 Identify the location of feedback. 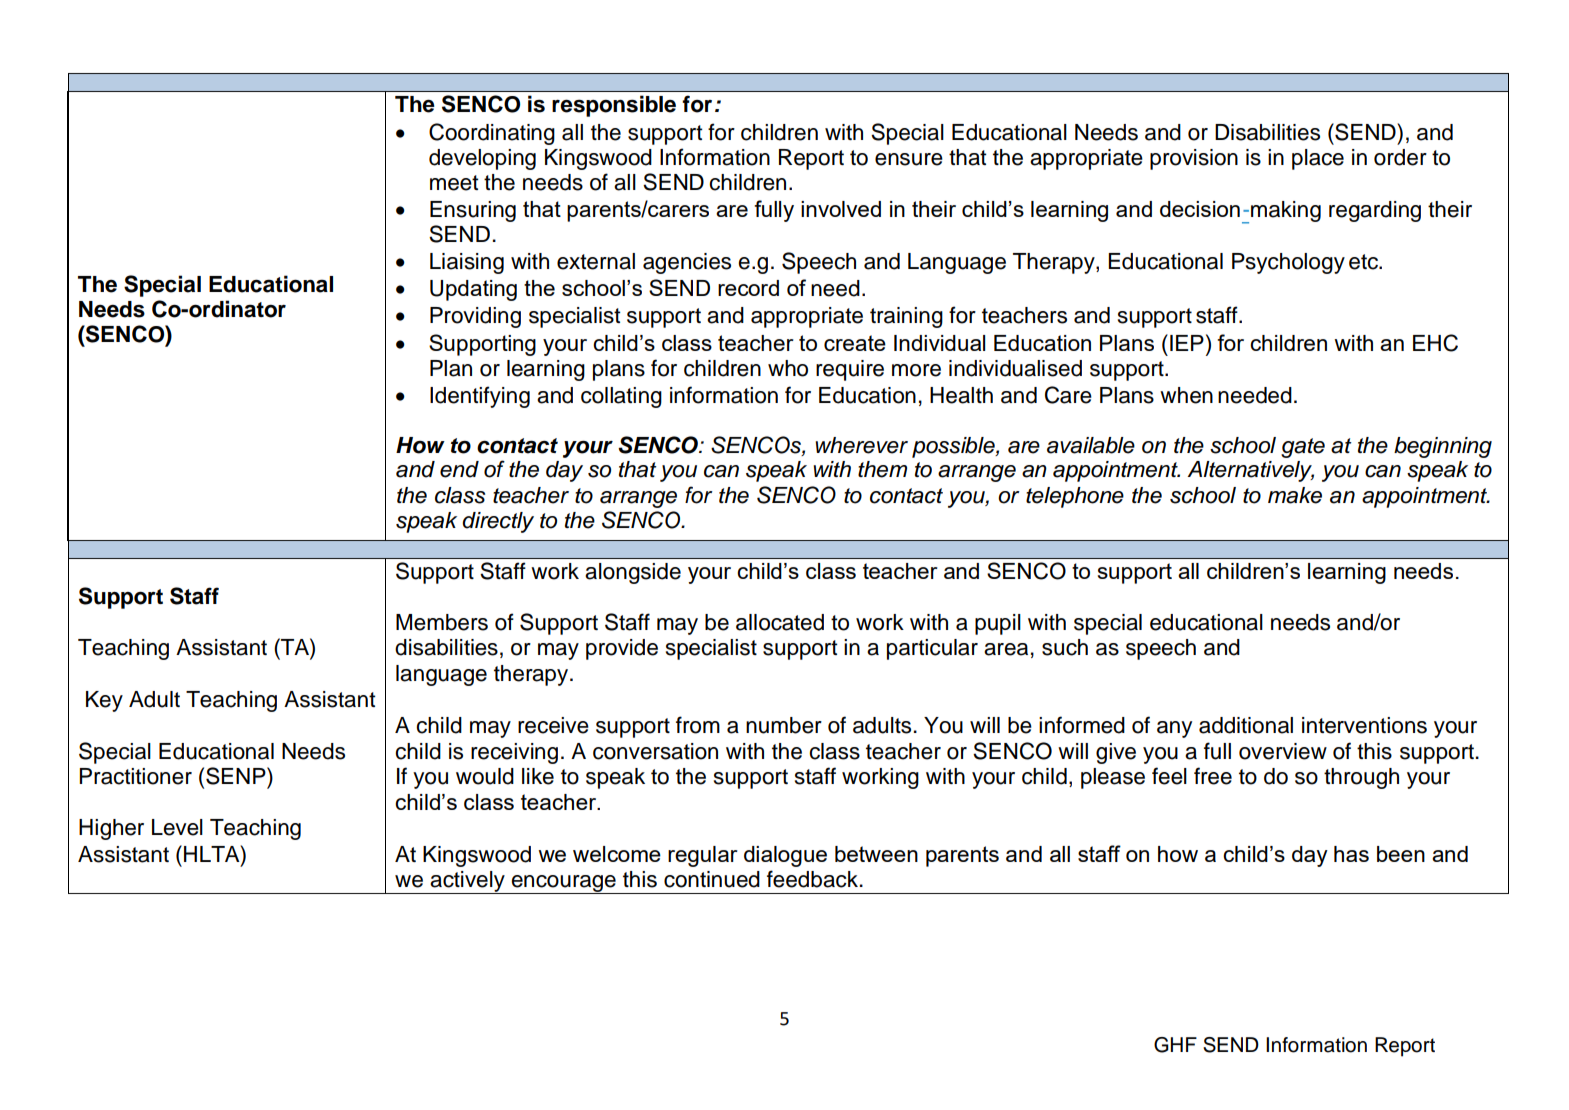
(814, 879).
